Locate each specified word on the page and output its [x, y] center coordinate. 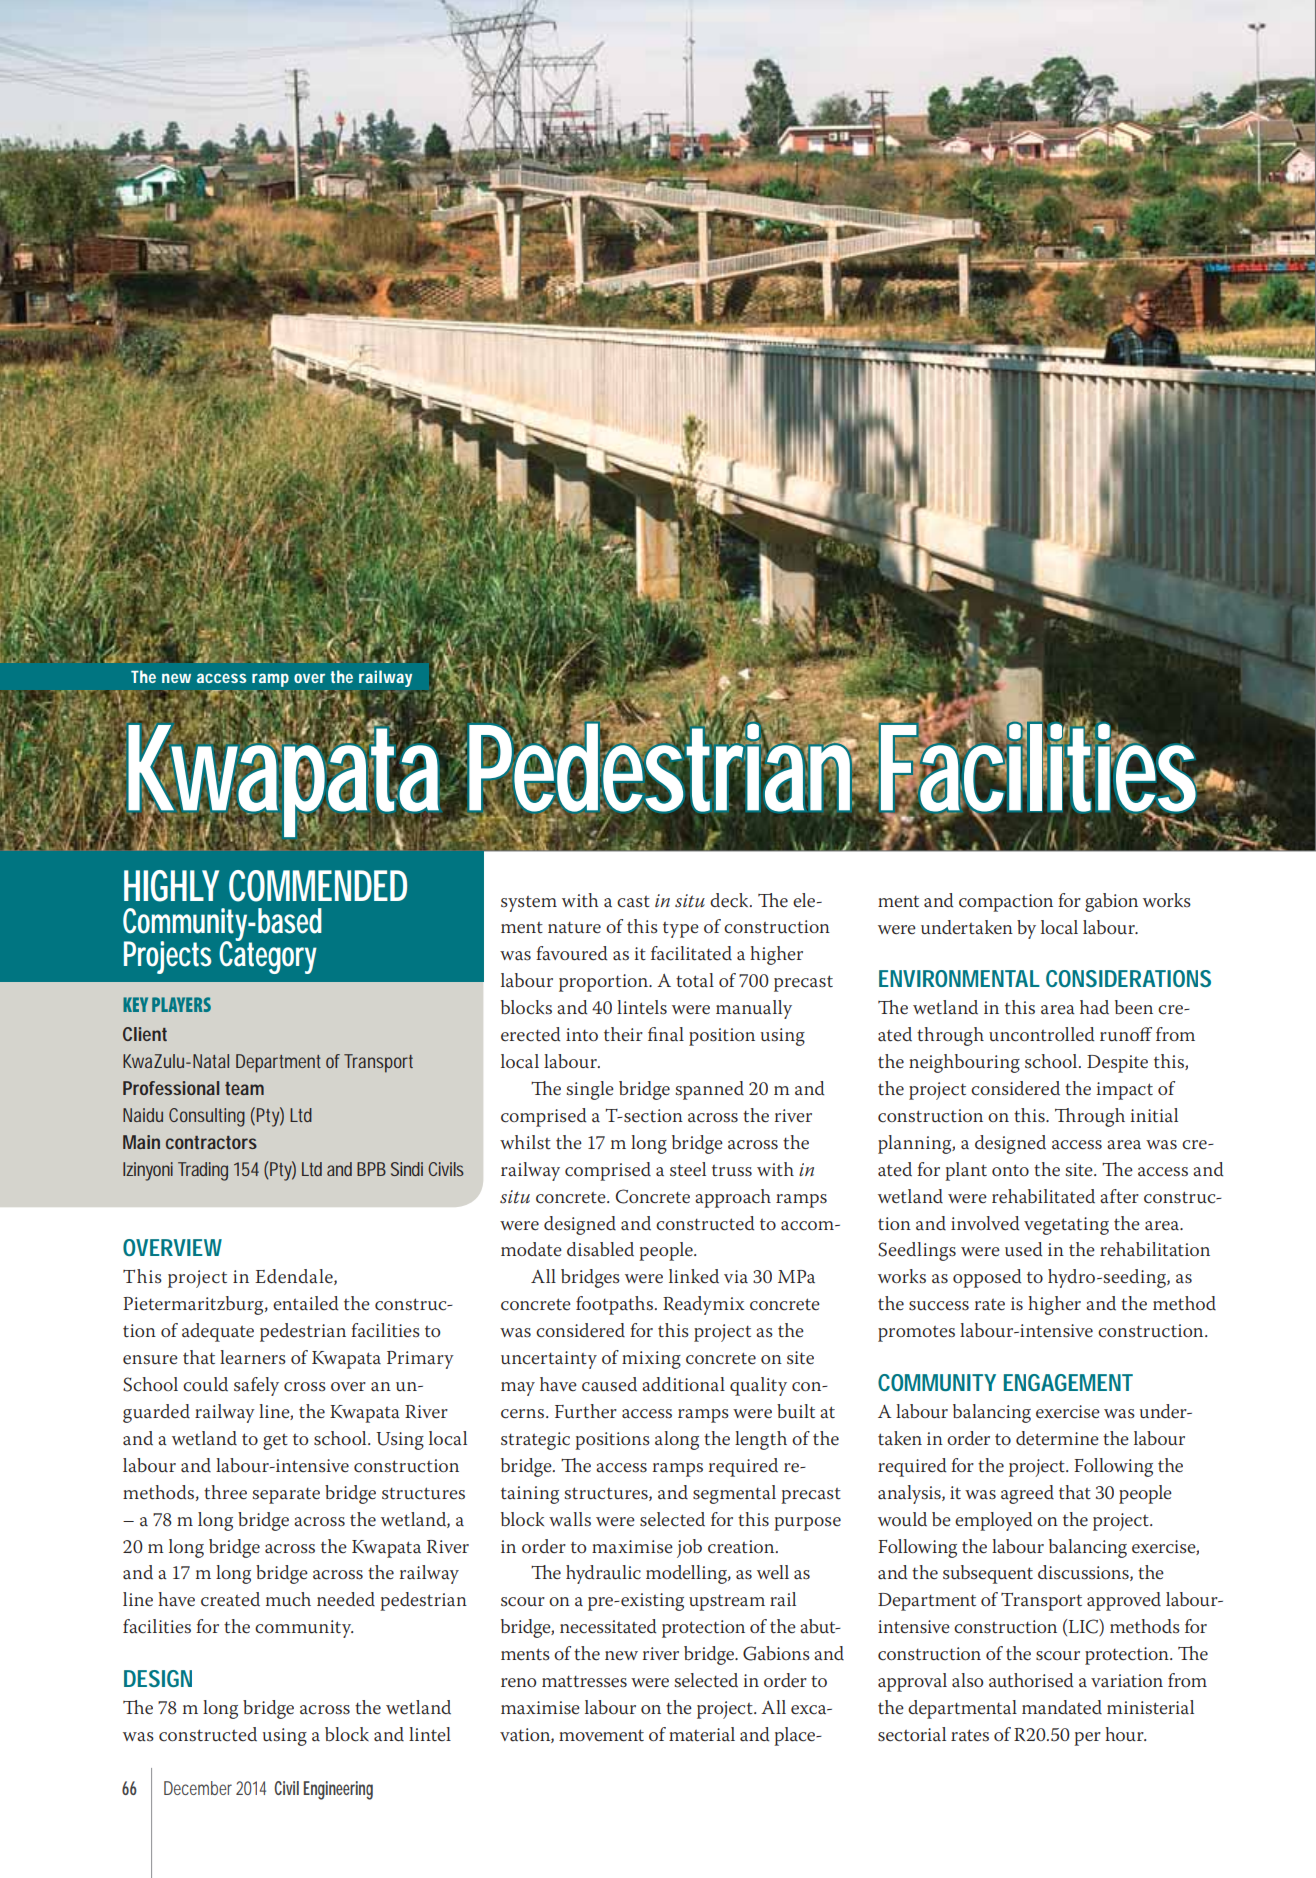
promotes [916, 1334]
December [198, 1788]
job [689, 1548]
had [1094, 1007]
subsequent [988, 1574]
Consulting [207, 1117]
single [590, 1090]
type [681, 930]
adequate [218, 1332]
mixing [651, 1360]
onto [1010, 1170]
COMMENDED [318, 886]
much [288, 1599]
